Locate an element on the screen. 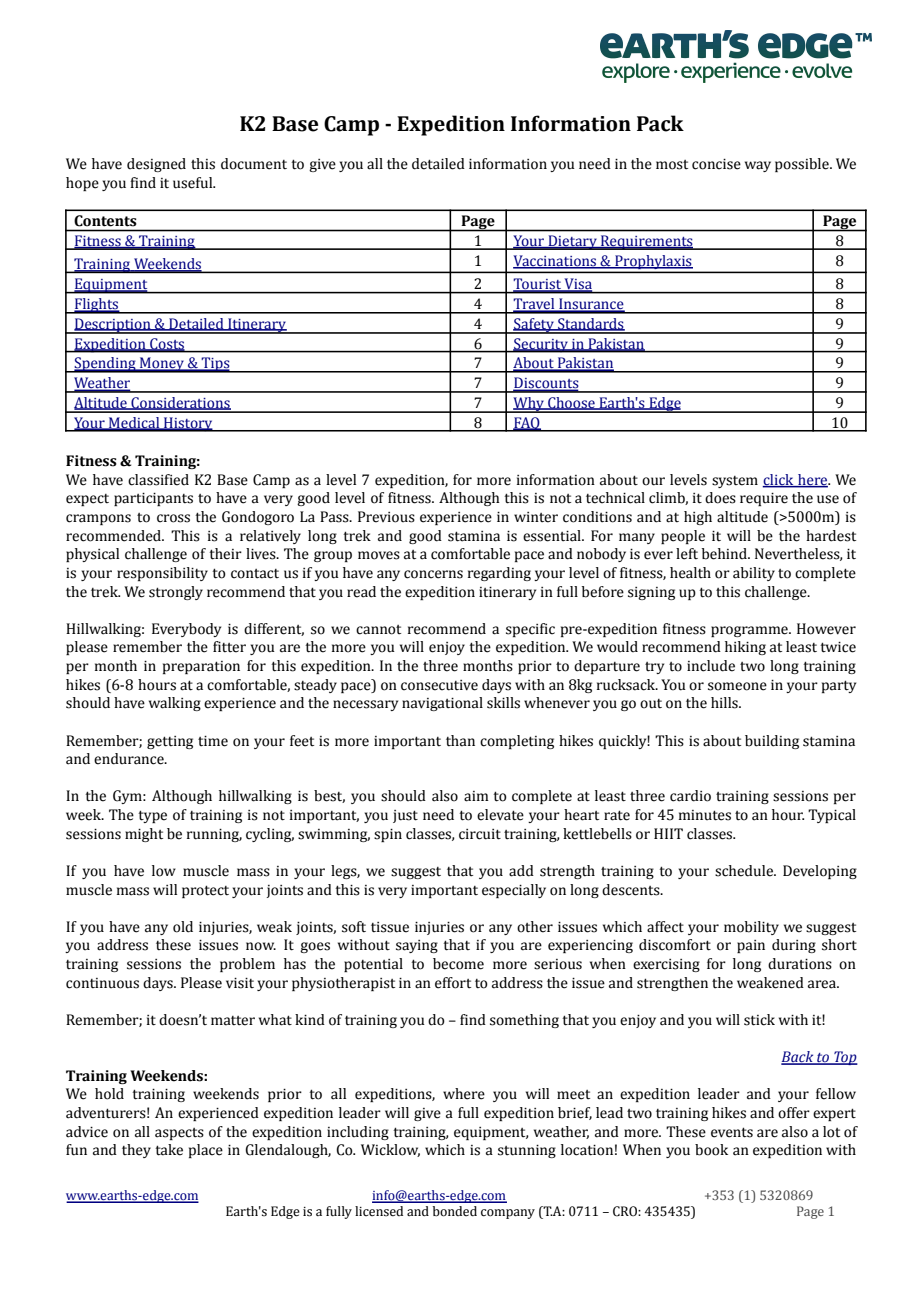 The width and height of the screenshot is (924, 1307). protect is located at coordinates (205, 891).
